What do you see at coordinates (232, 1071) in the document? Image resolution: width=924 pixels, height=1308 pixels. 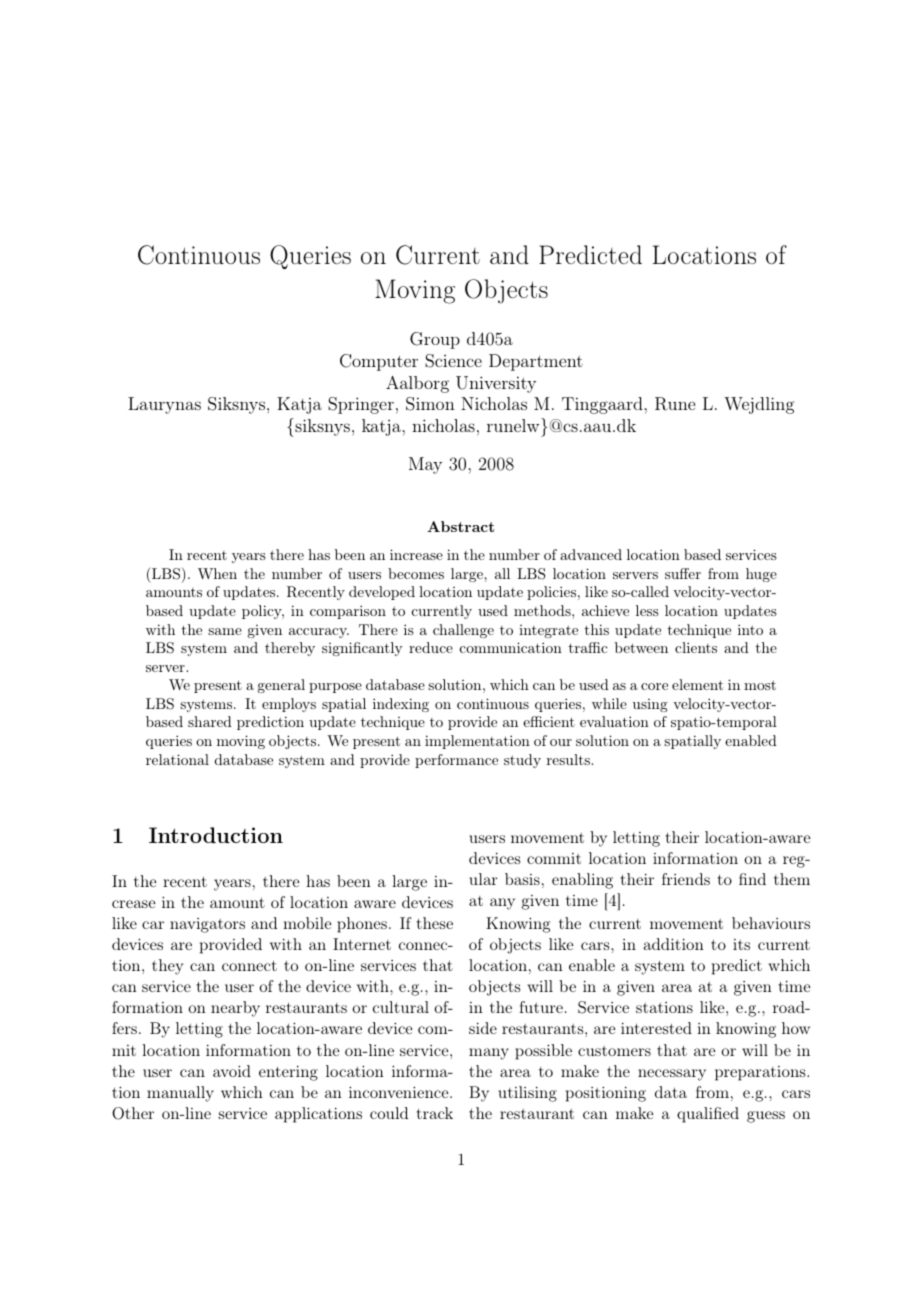 I see `avoid` at bounding box center [232, 1071].
